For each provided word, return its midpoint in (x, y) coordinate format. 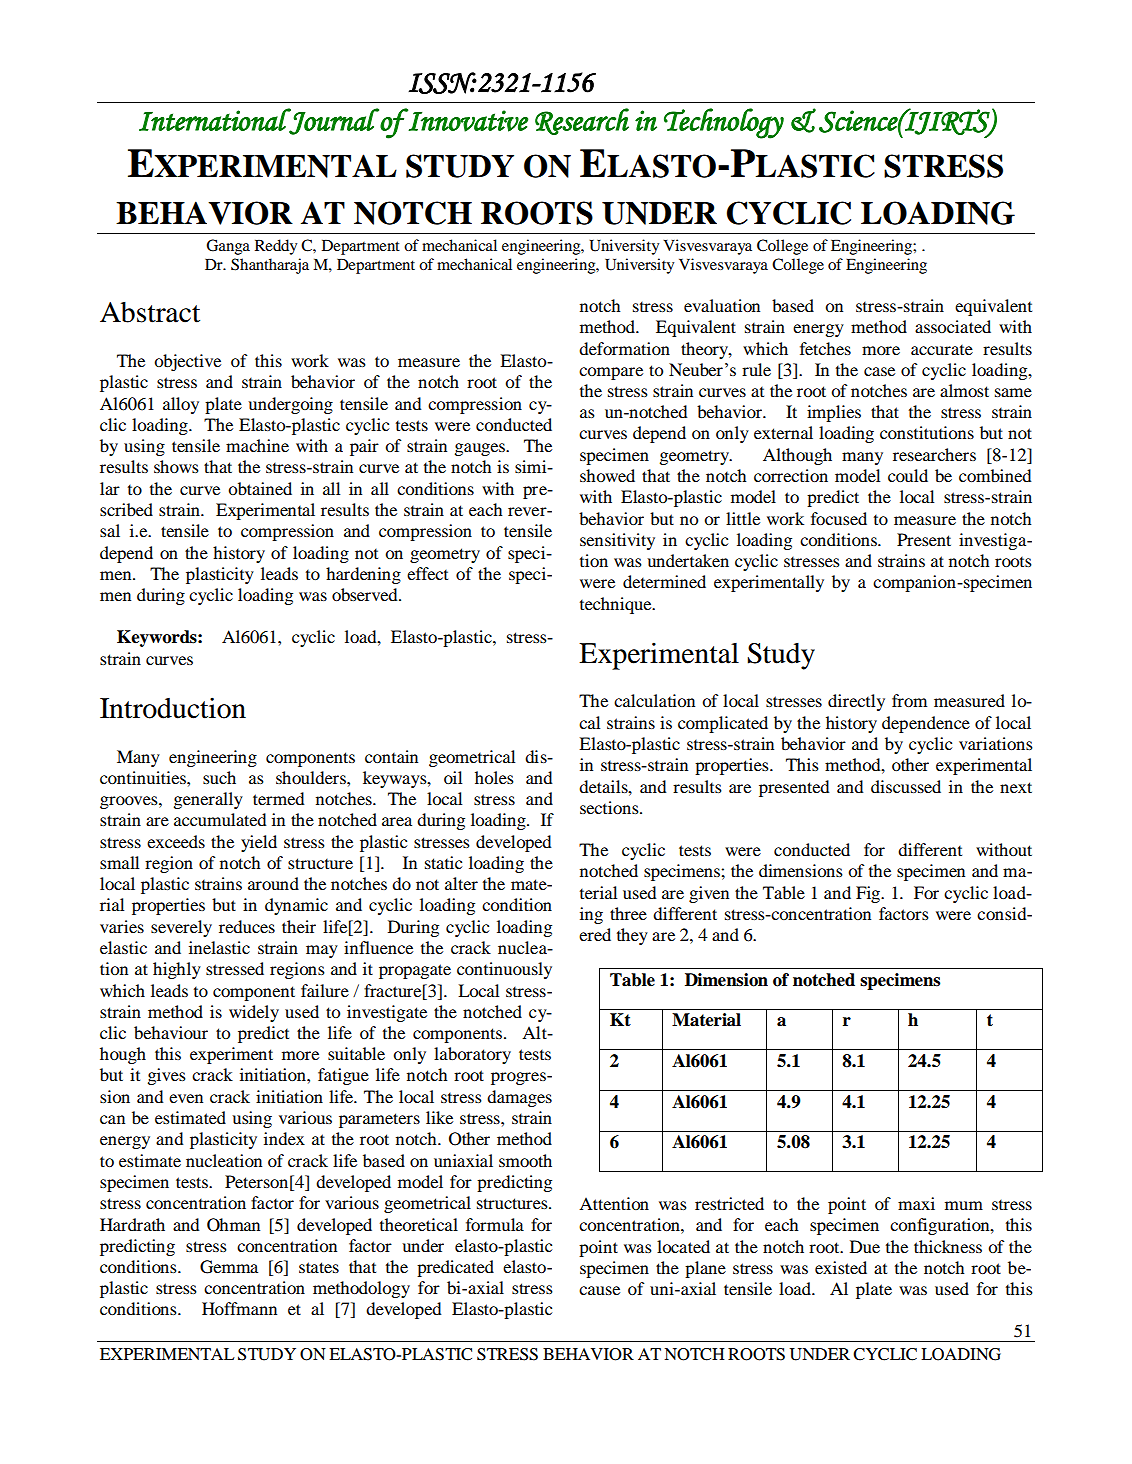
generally (208, 800)
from (909, 700)
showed (607, 475)
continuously (504, 970)
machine (257, 445)
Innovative (467, 120)
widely (254, 1013)
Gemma (229, 1267)
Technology (724, 123)
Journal (334, 121)
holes (494, 777)
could (908, 475)
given (709, 894)
